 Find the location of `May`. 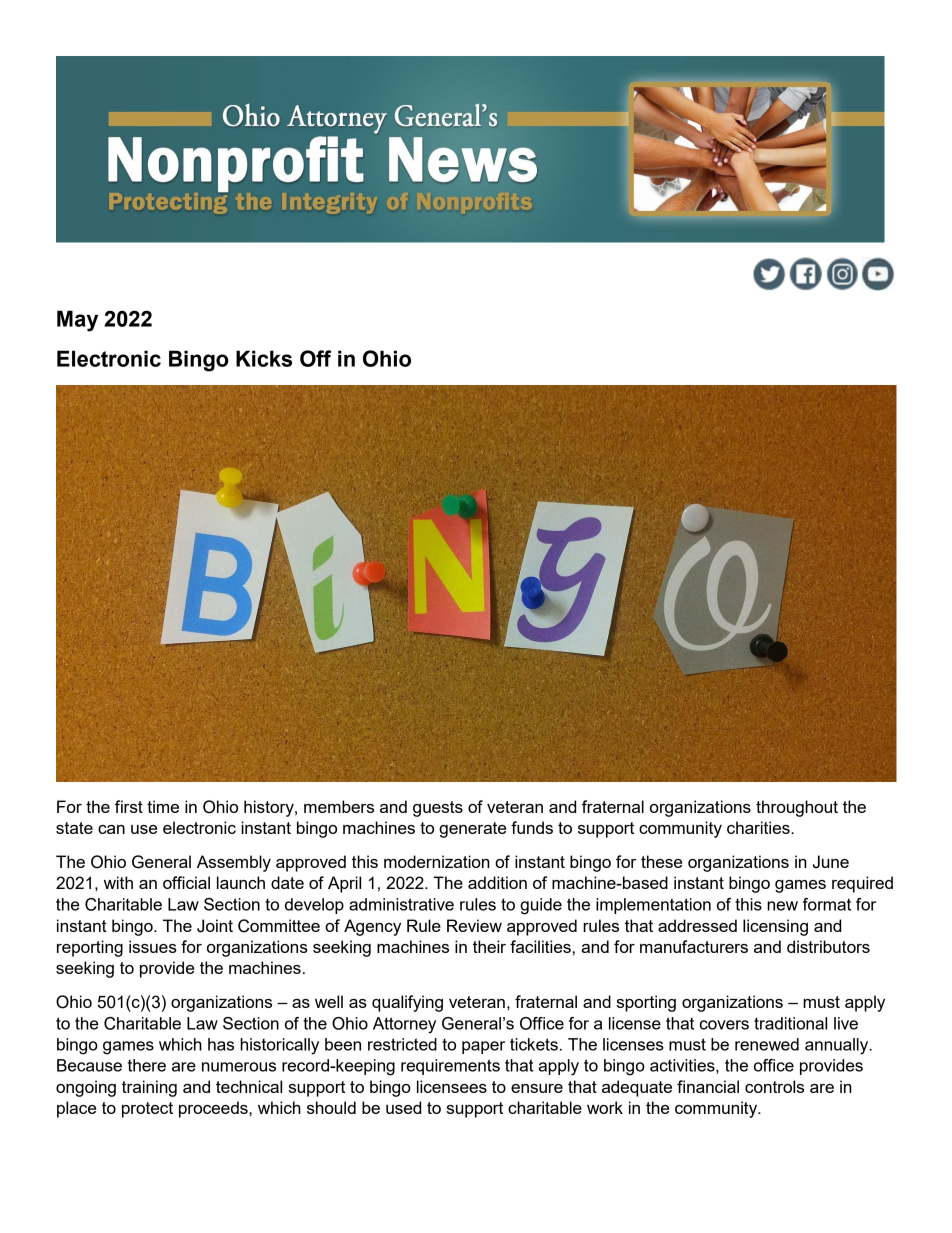

May is located at coordinates (77, 321).
